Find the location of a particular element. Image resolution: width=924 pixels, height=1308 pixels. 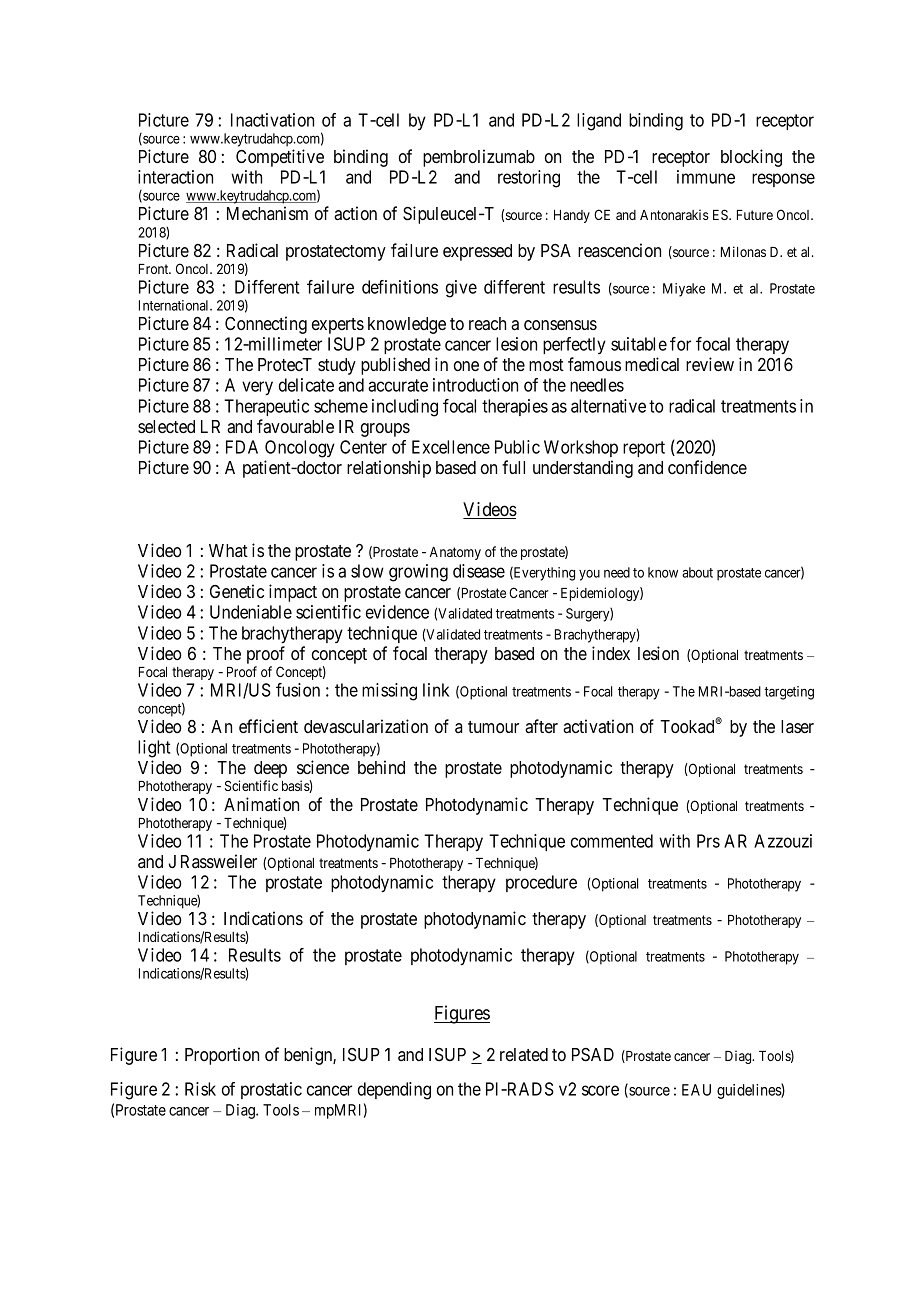

restoring is located at coordinates (529, 179).
